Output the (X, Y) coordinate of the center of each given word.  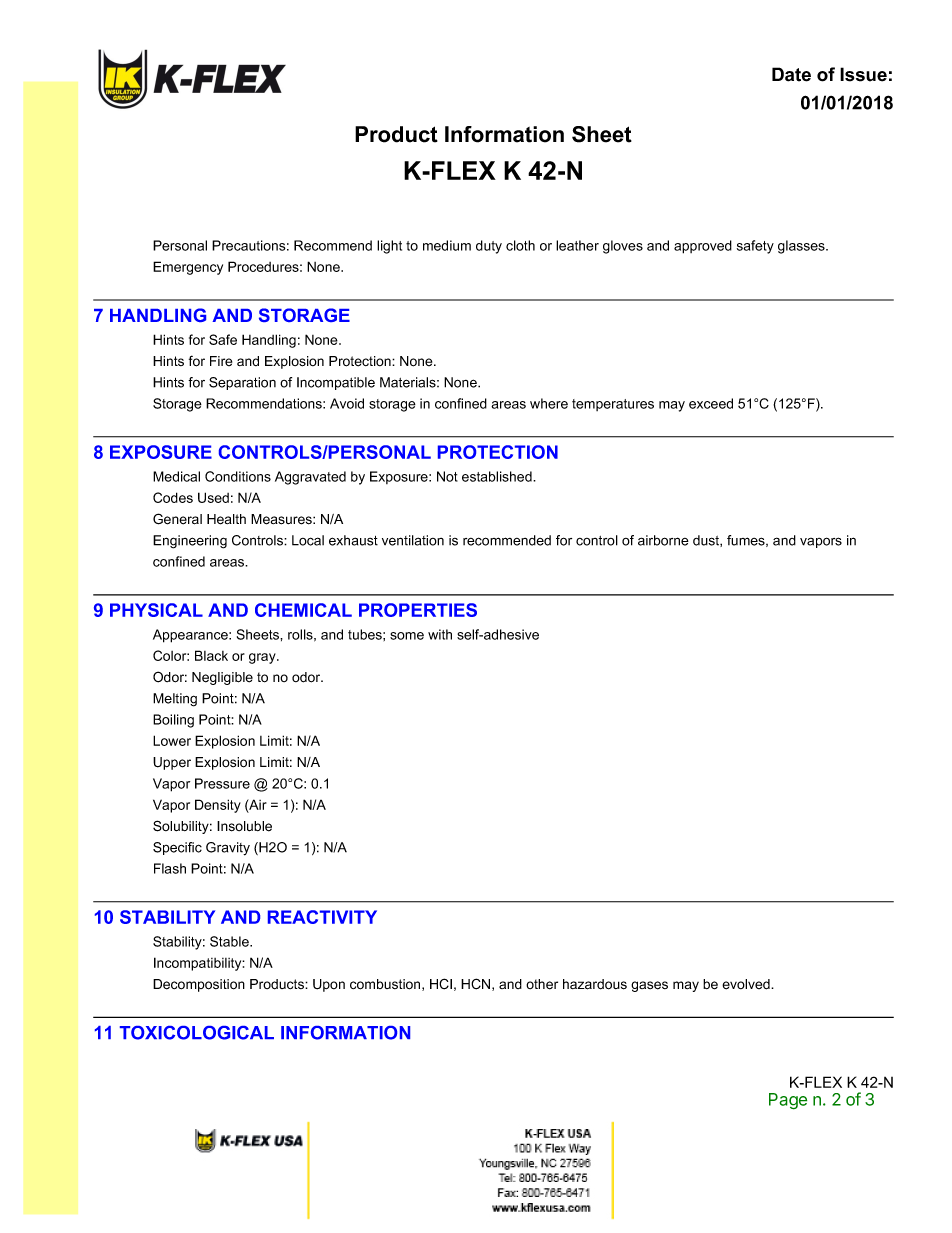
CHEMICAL (303, 610)
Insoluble (244, 826)
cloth (520, 245)
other (542, 984)
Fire (221, 361)
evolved (747, 984)
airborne (663, 540)
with (440, 634)
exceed (711, 403)
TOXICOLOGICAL (197, 1033)
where (549, 403)
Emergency (188, 268)
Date (791, 74)
